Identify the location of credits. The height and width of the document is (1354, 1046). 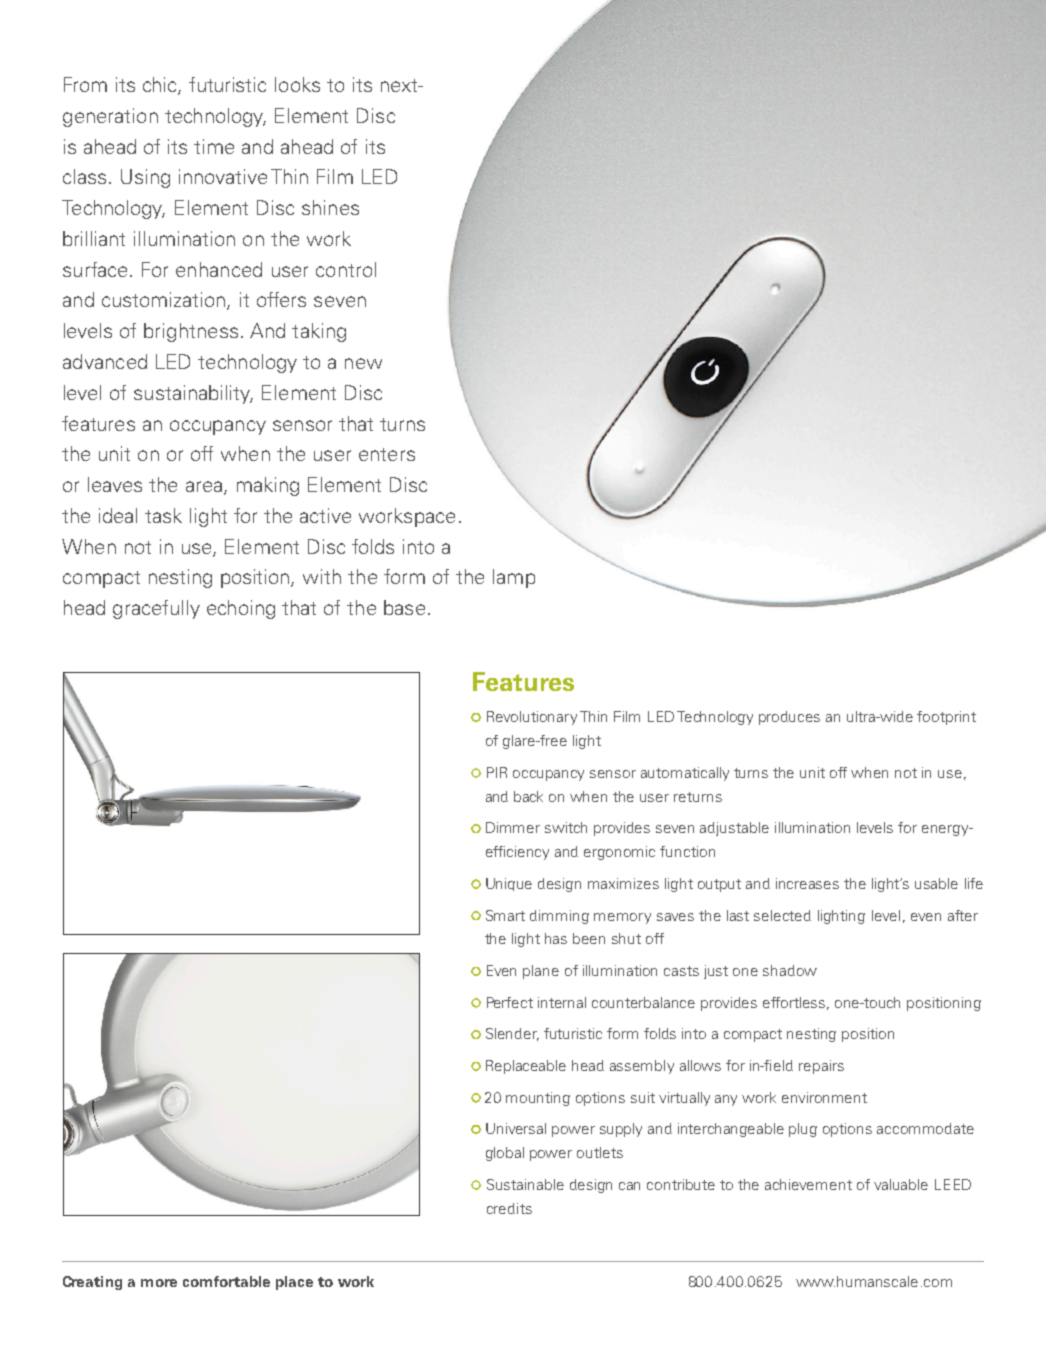
(509, 1208).
